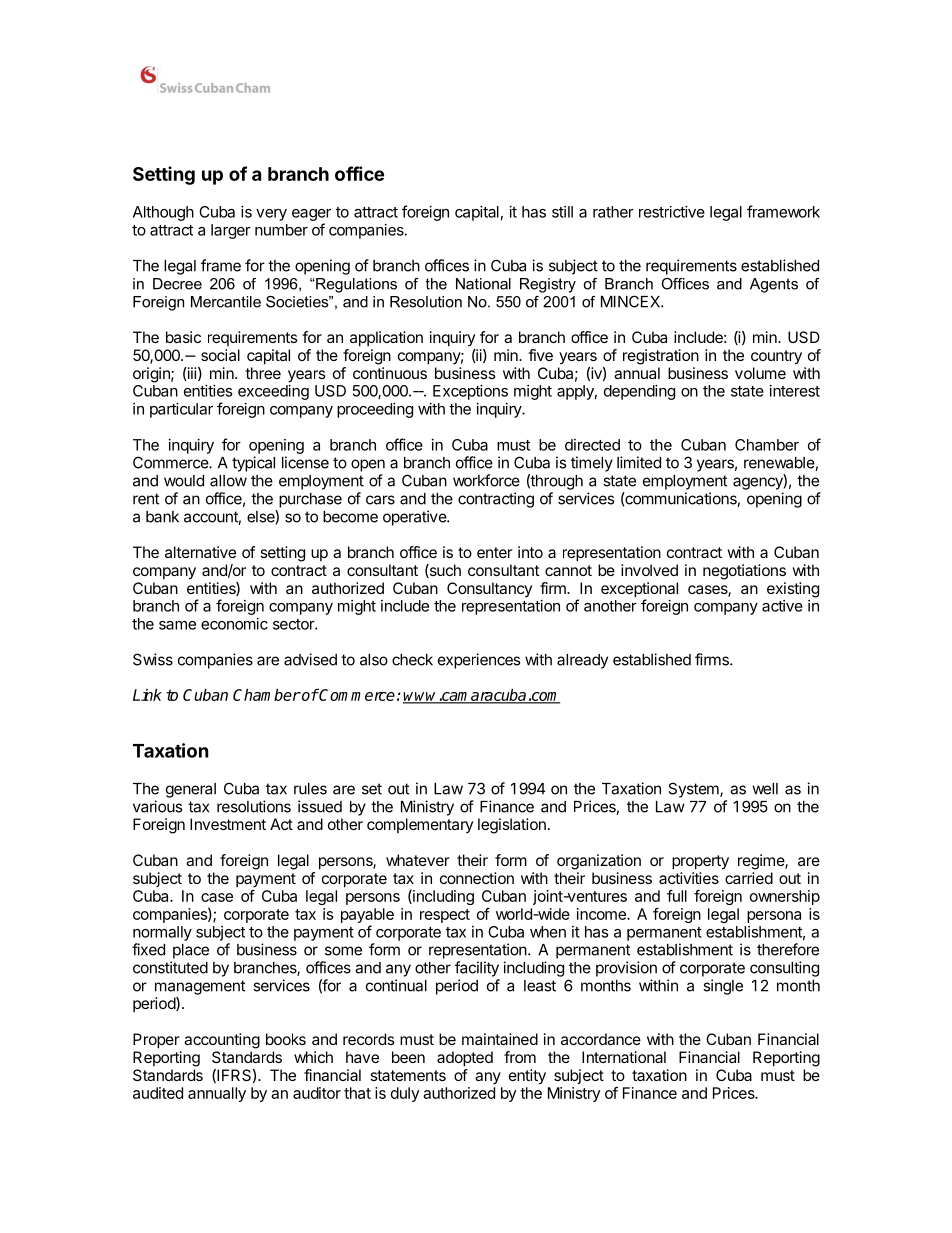 The image size is (952, 1233). Describe the element at coordinates (479, 661) in the screenshot. I see `experiences` at that location.
